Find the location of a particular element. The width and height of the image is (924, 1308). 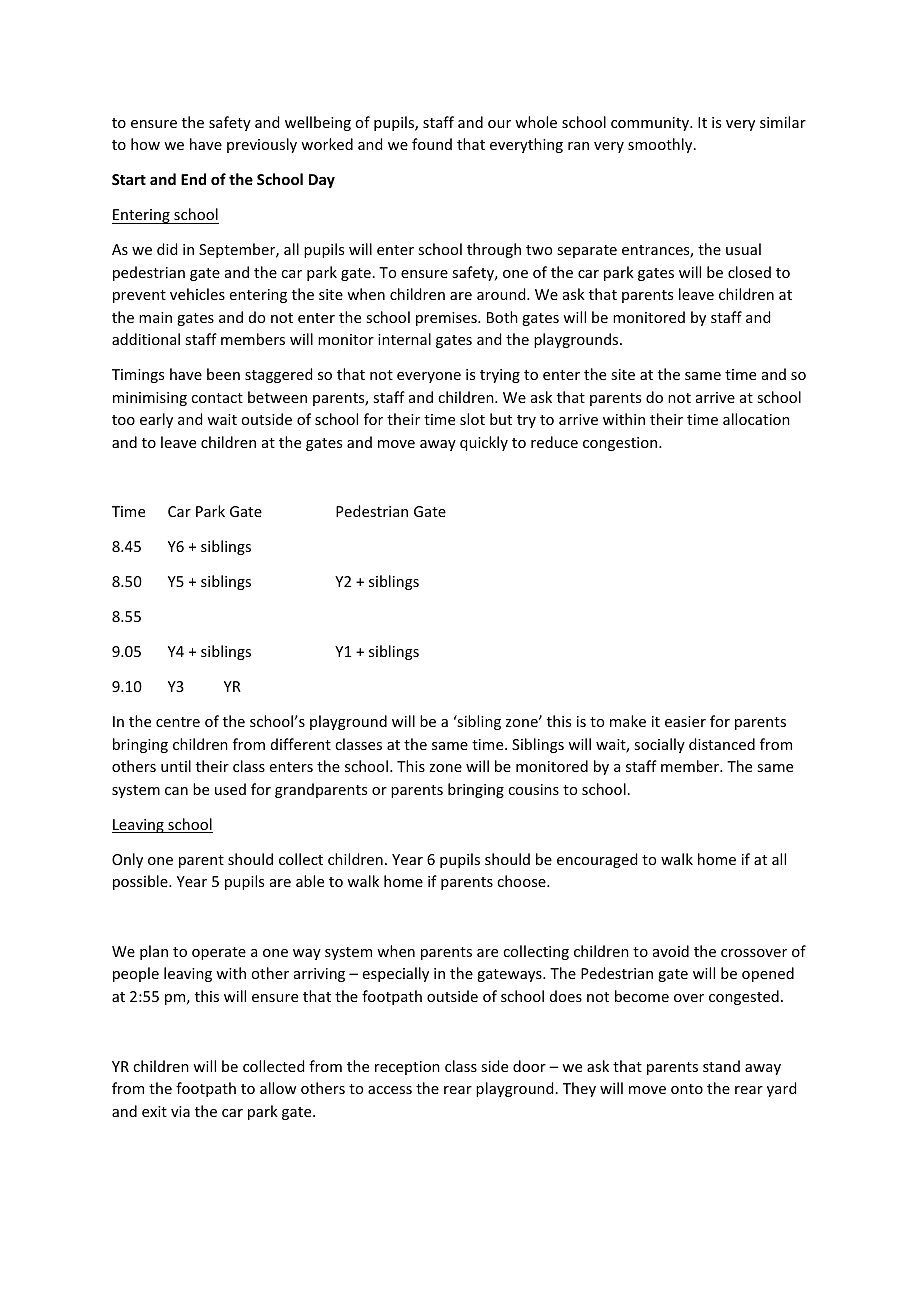

reception is located at coordinates (407, 1068).
